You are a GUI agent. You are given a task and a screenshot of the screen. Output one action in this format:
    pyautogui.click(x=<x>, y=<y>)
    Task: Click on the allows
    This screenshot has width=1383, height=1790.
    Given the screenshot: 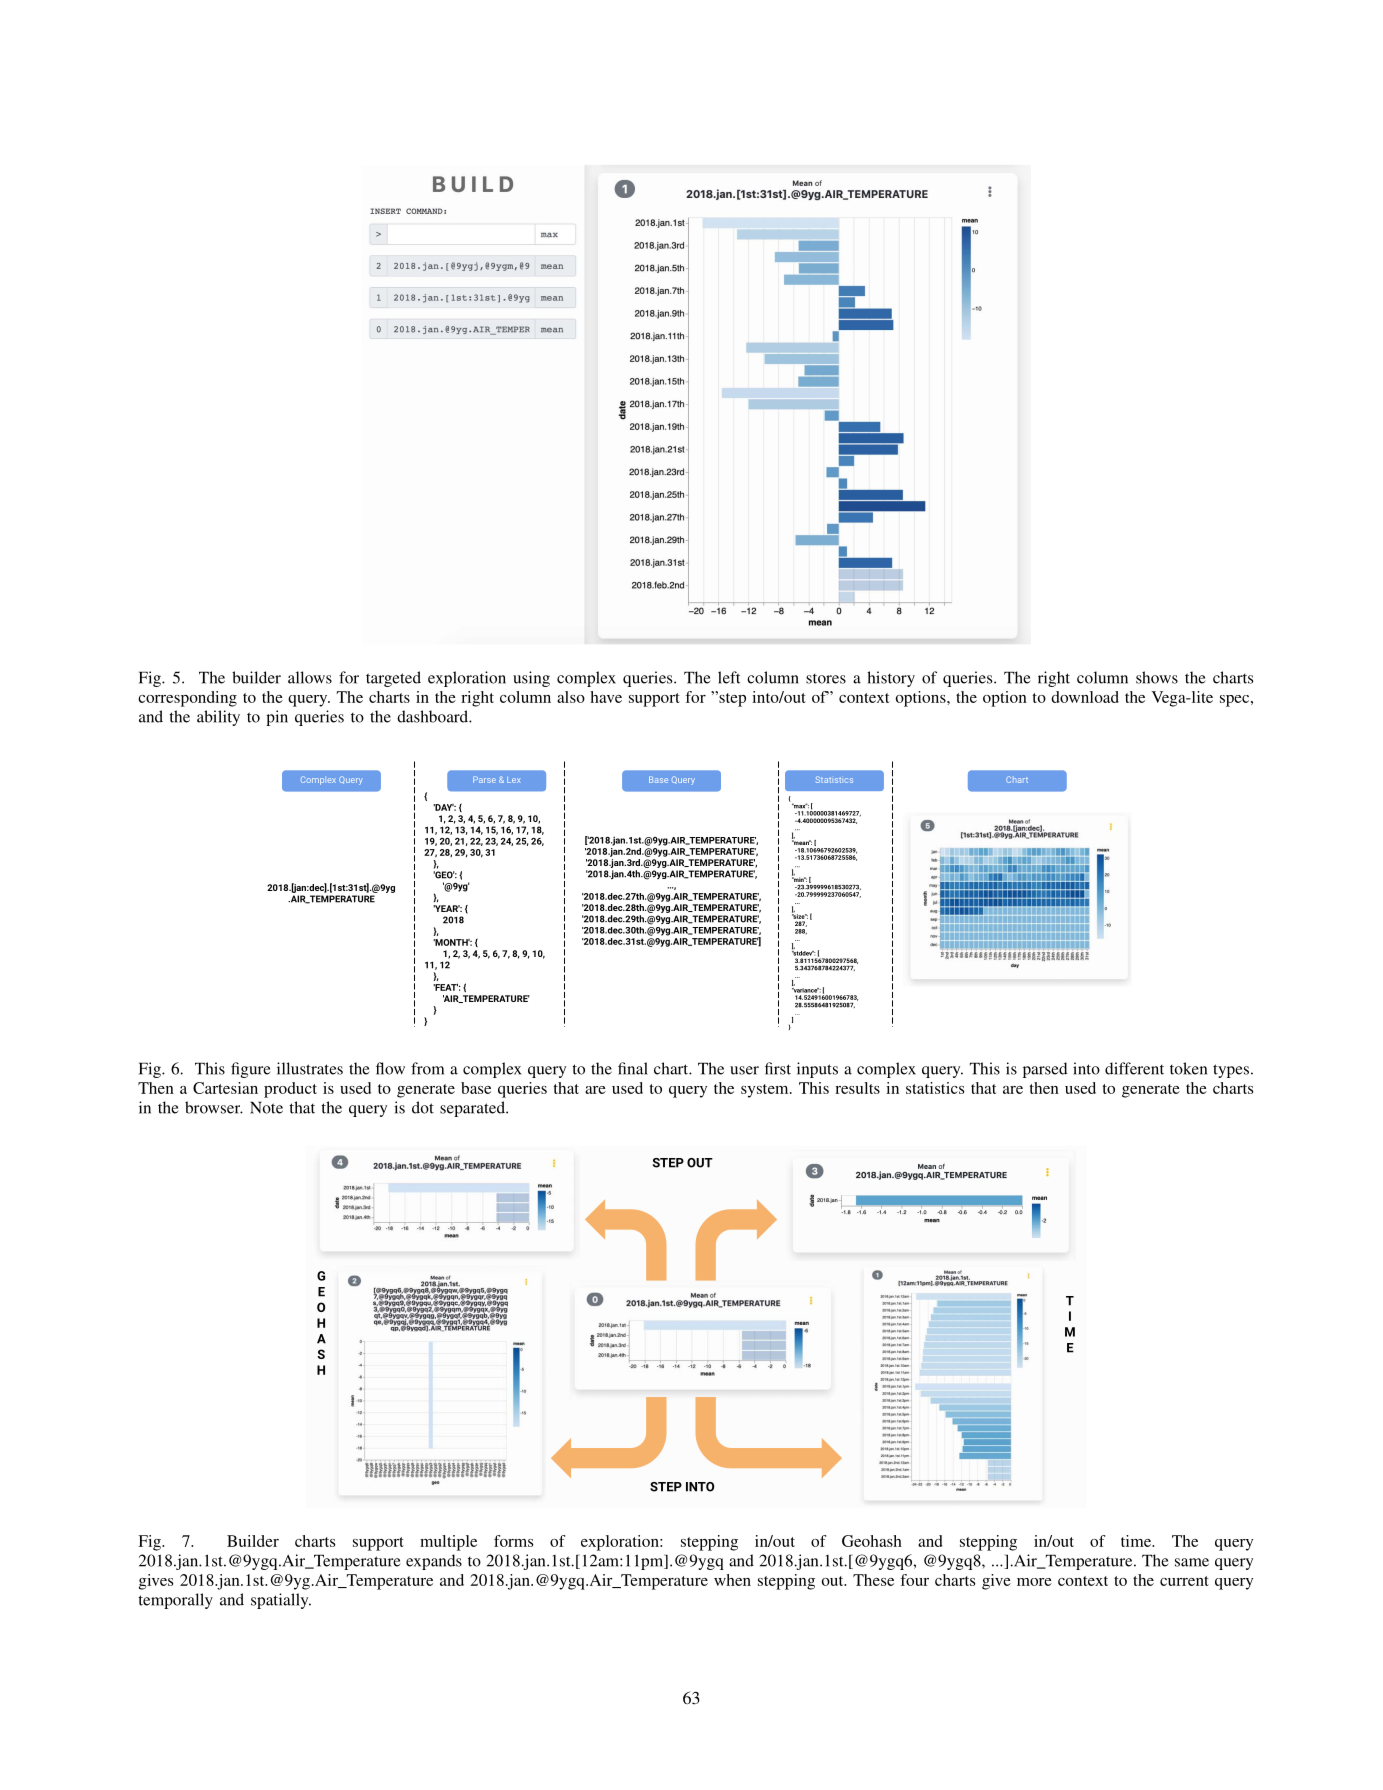 What is the action you would take?
    pyautogui.click(x=310, y=677)
